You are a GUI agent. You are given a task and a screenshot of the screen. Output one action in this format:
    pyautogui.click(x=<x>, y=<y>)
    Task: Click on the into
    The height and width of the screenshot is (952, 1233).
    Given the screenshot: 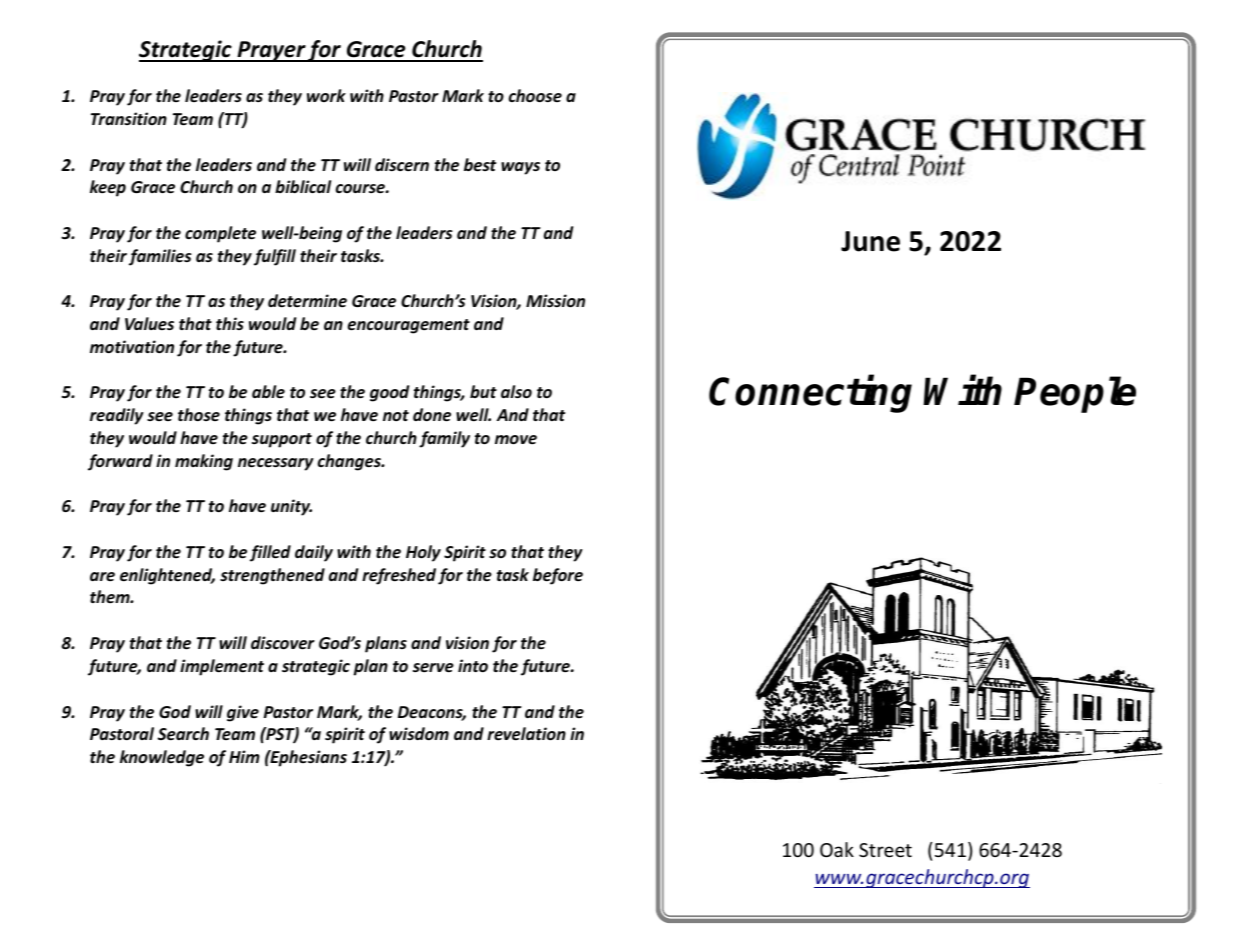 What is the action you would take?
    pyautogui.click(x=473, y=665)
